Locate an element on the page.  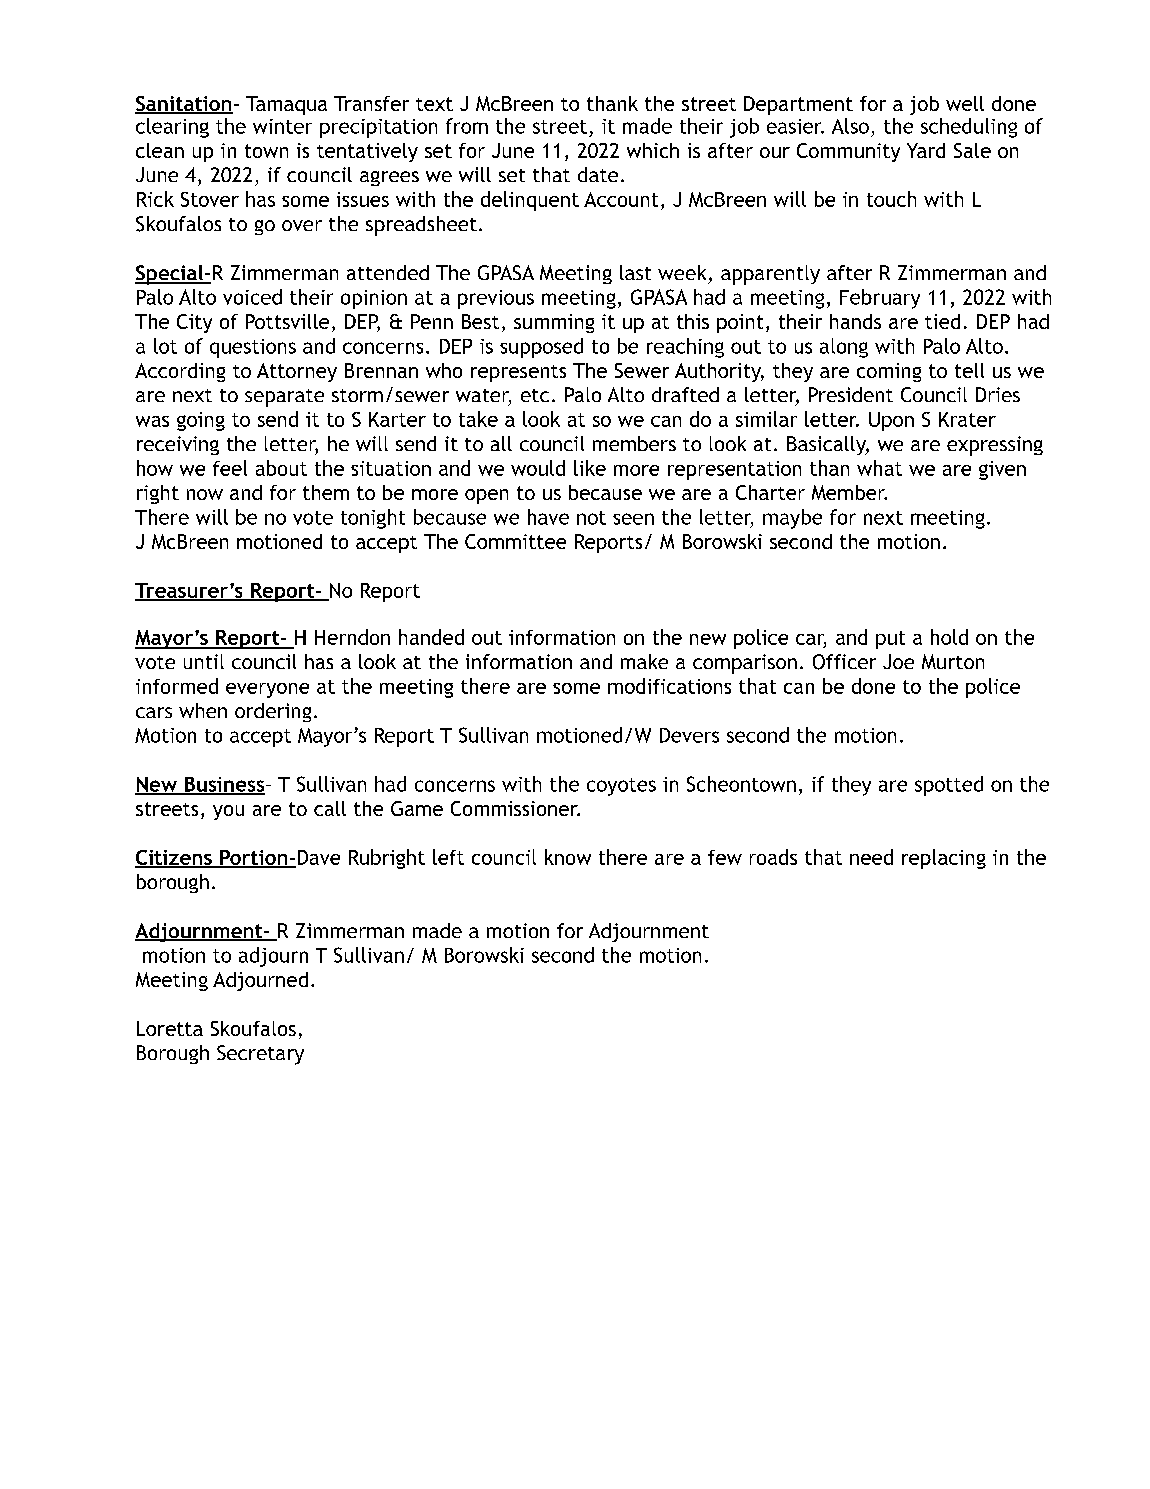
winter is located at coordinates (282, 126).
